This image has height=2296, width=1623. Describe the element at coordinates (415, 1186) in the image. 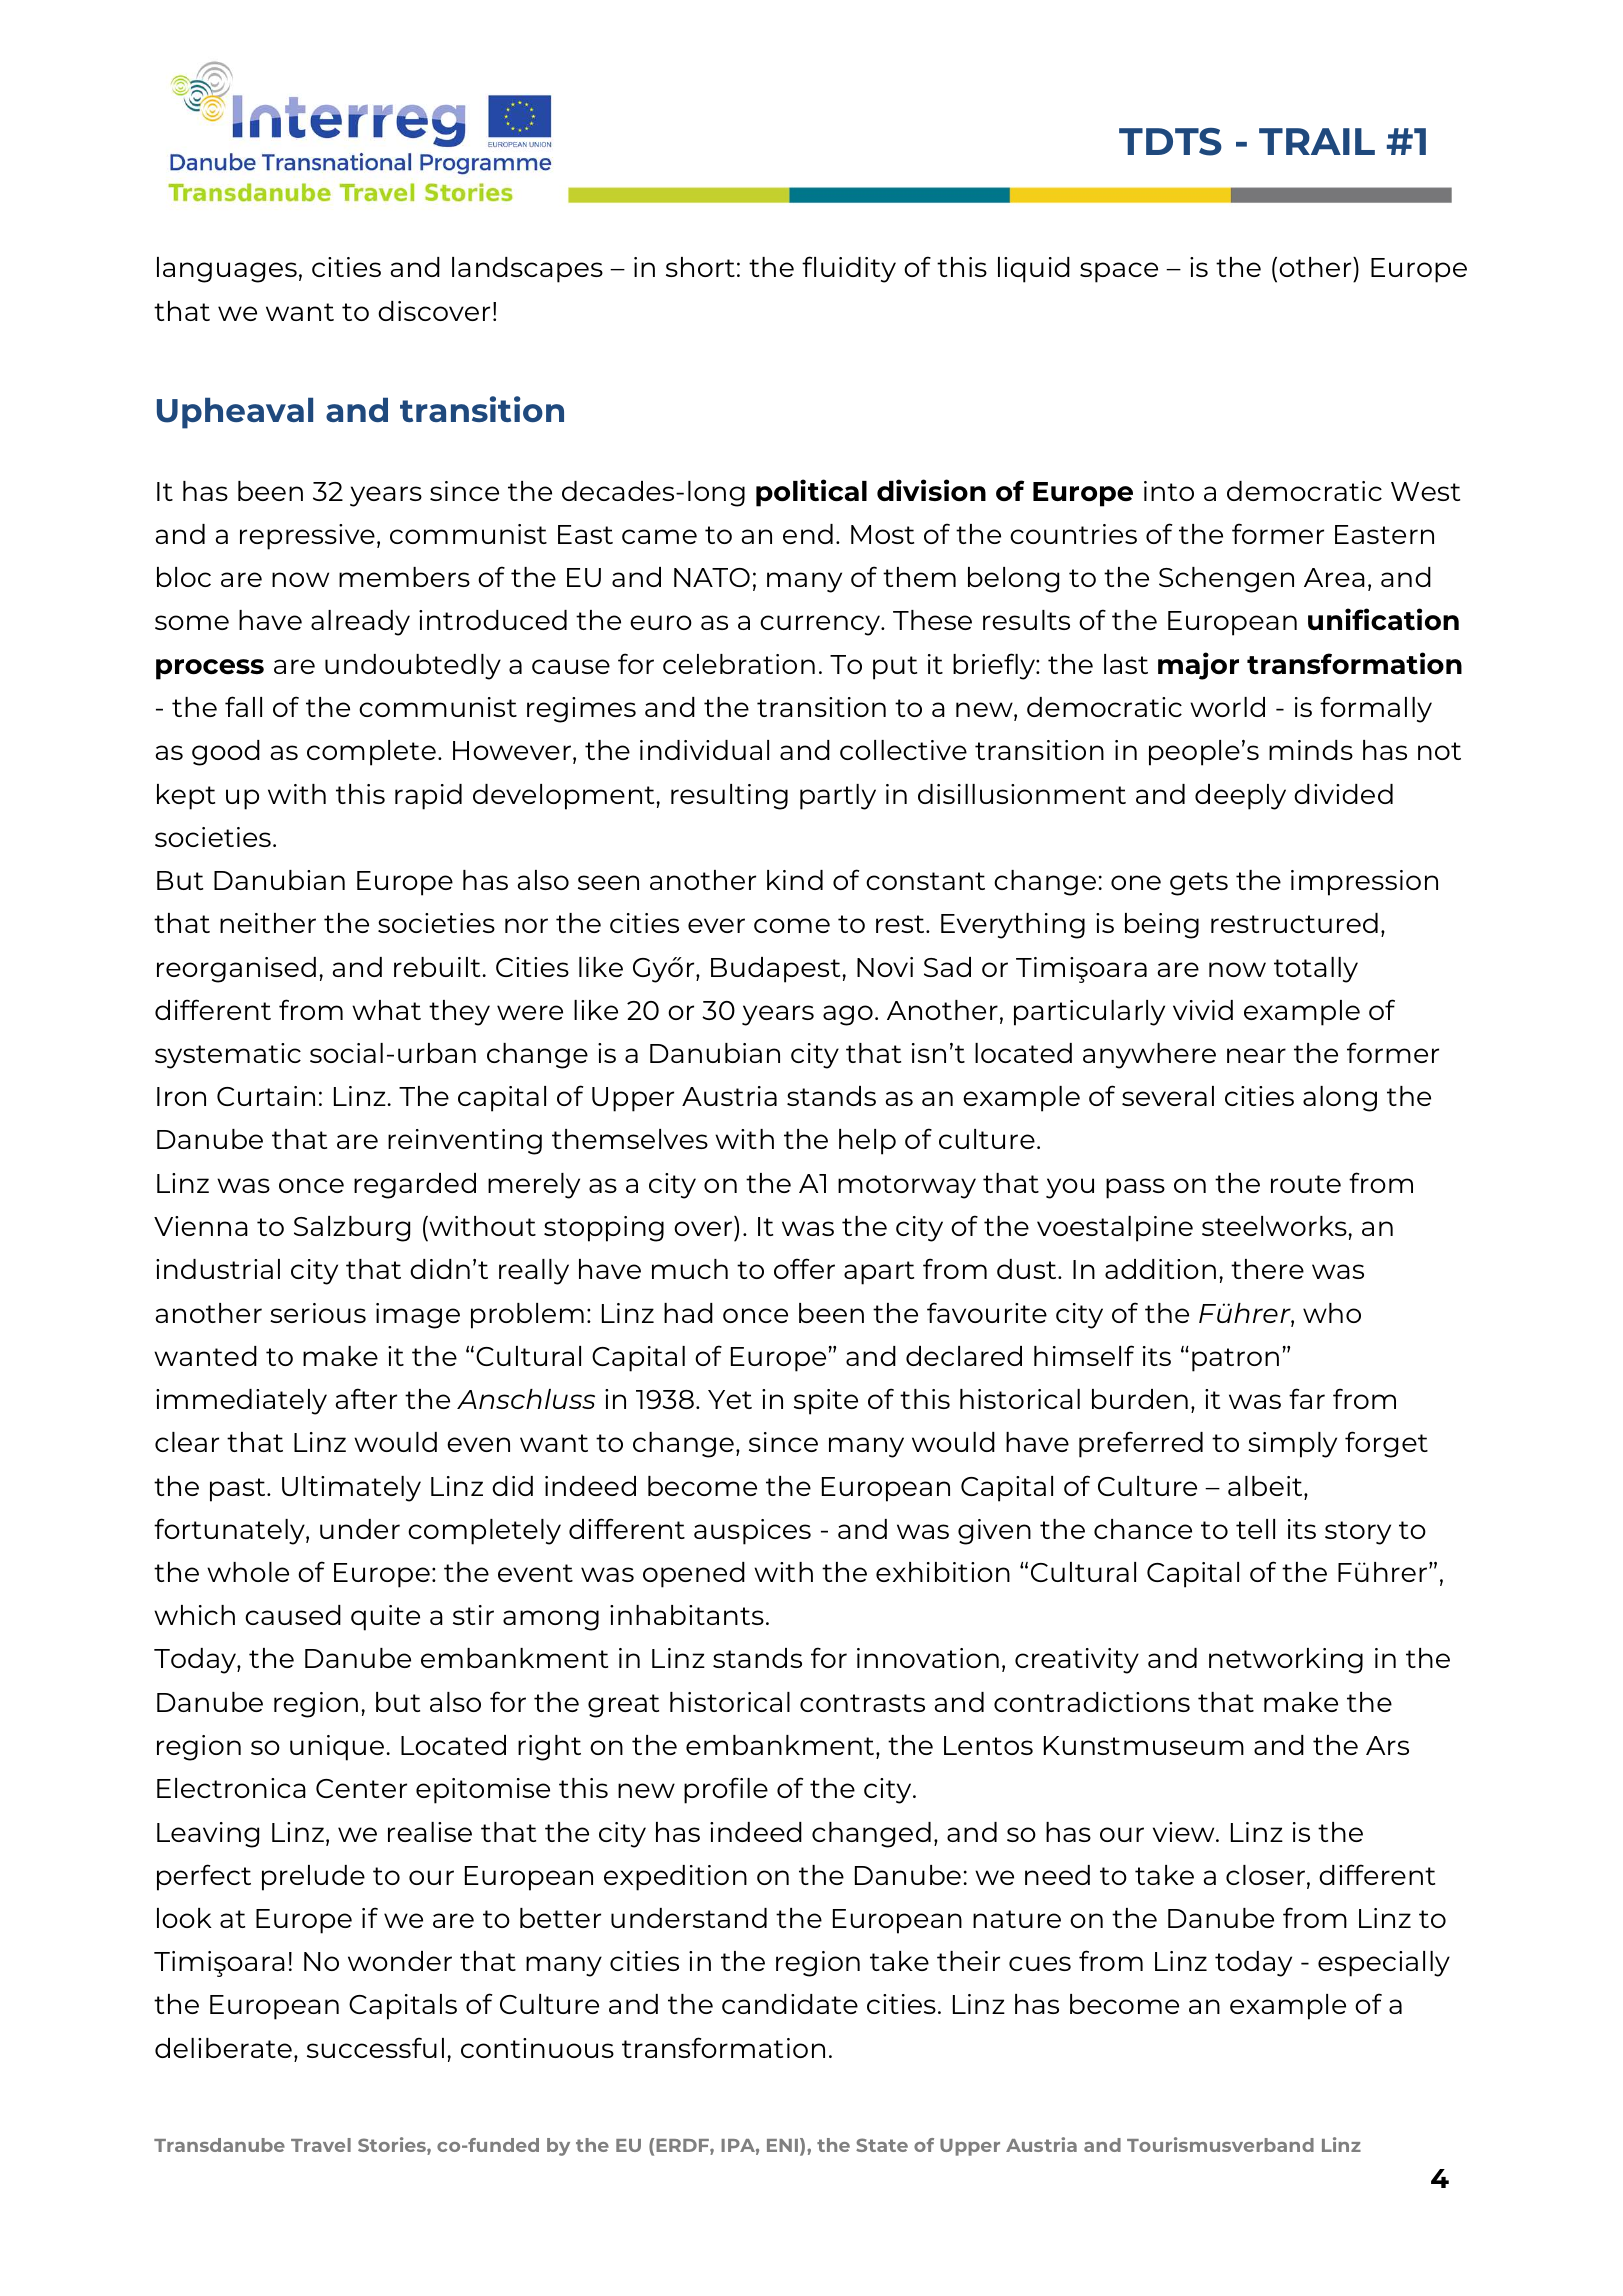

I see `regarded` at that location.
